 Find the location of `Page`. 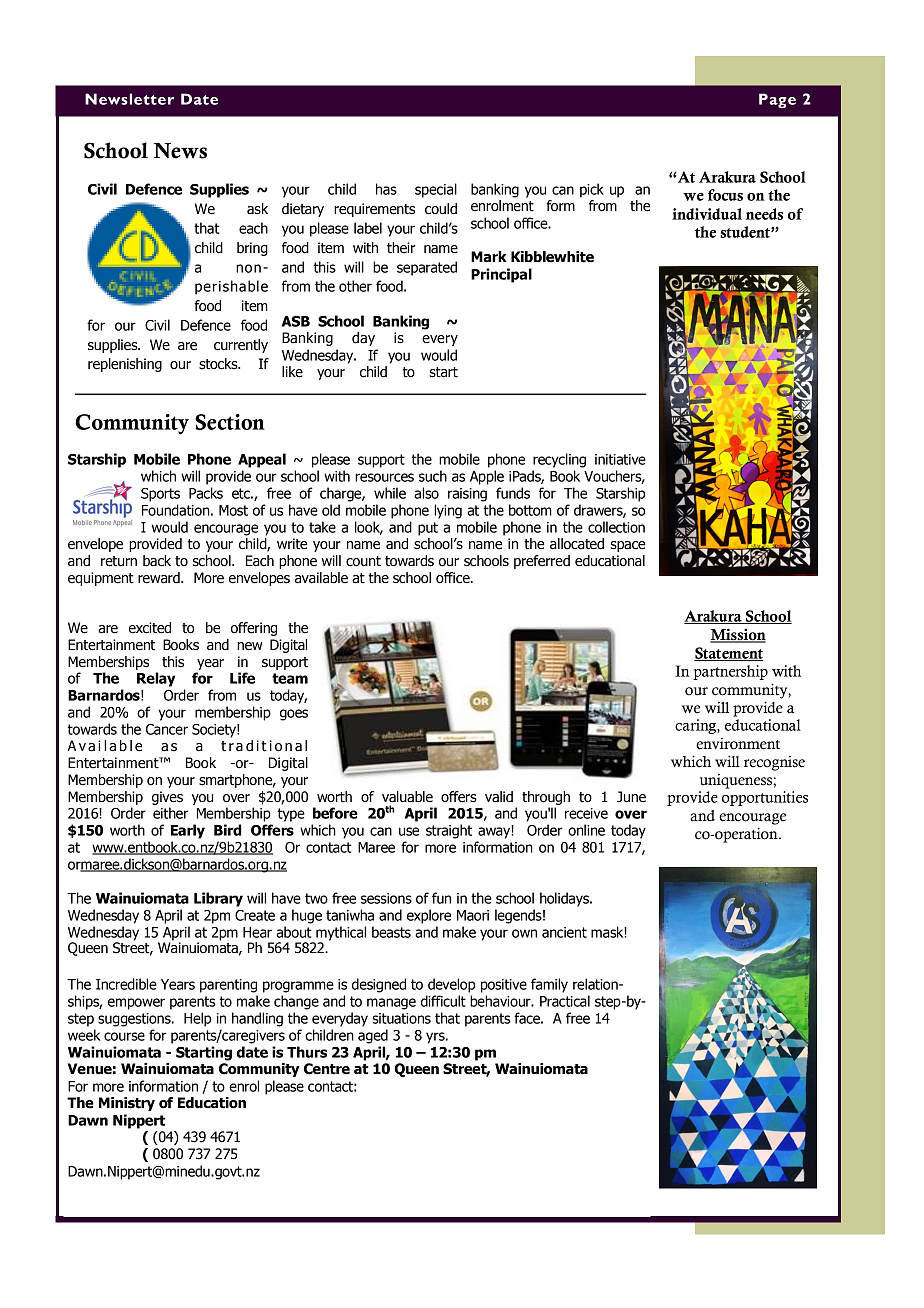

Page is located at coordinates (777, 100).
